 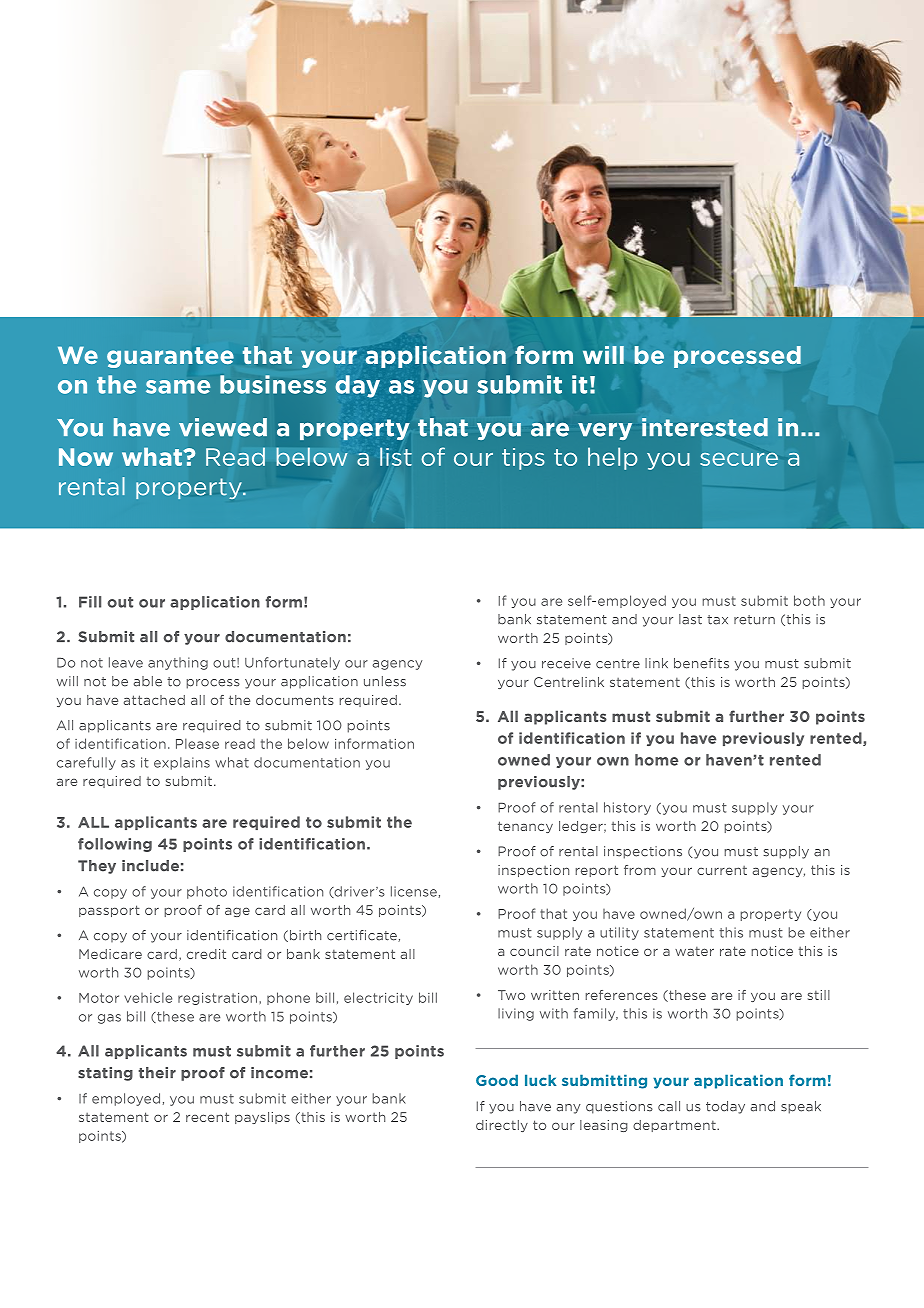 What do you see at coordinates (385, 681) in the screenshot?
I see `unless` at bounding box center [385, 681].
